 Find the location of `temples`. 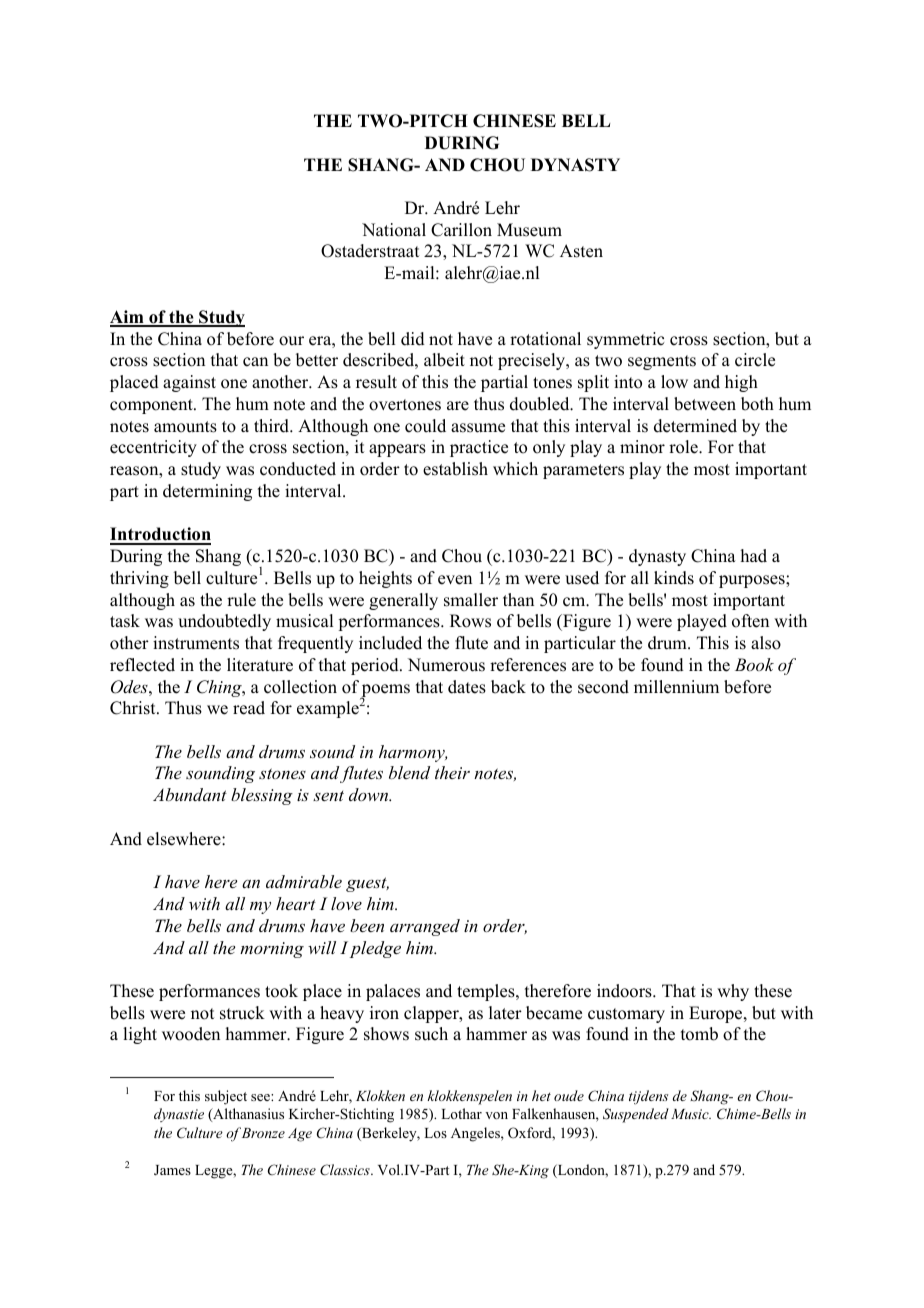

temples is located at coordinates (487, 992).
